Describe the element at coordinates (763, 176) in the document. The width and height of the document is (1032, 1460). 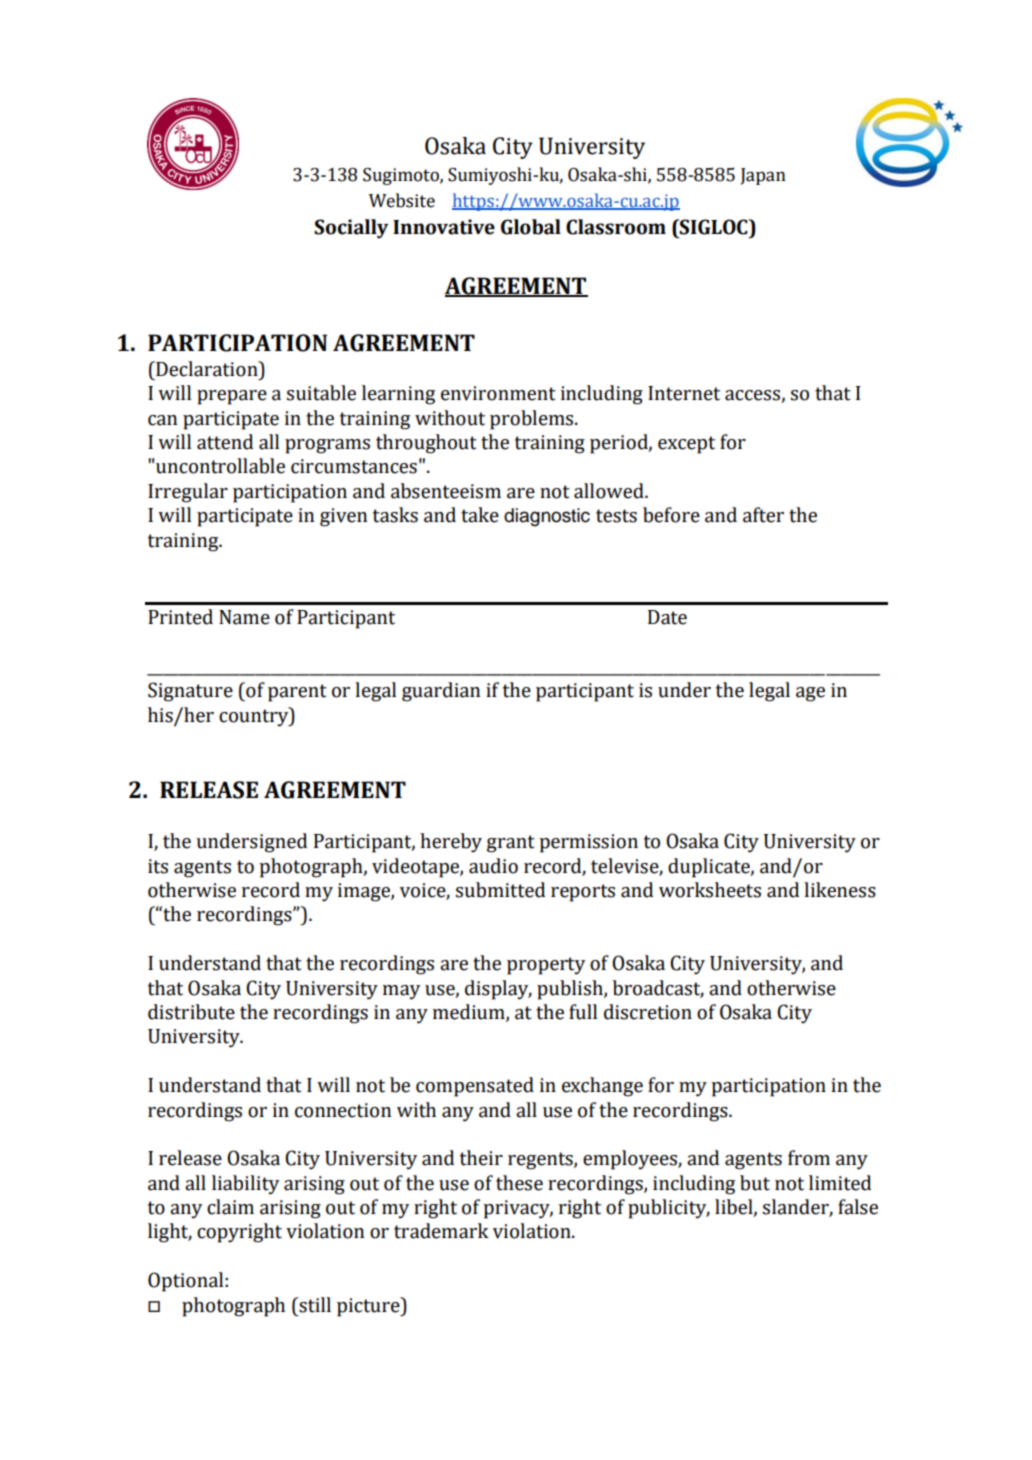
I see `Japan` at that location.
